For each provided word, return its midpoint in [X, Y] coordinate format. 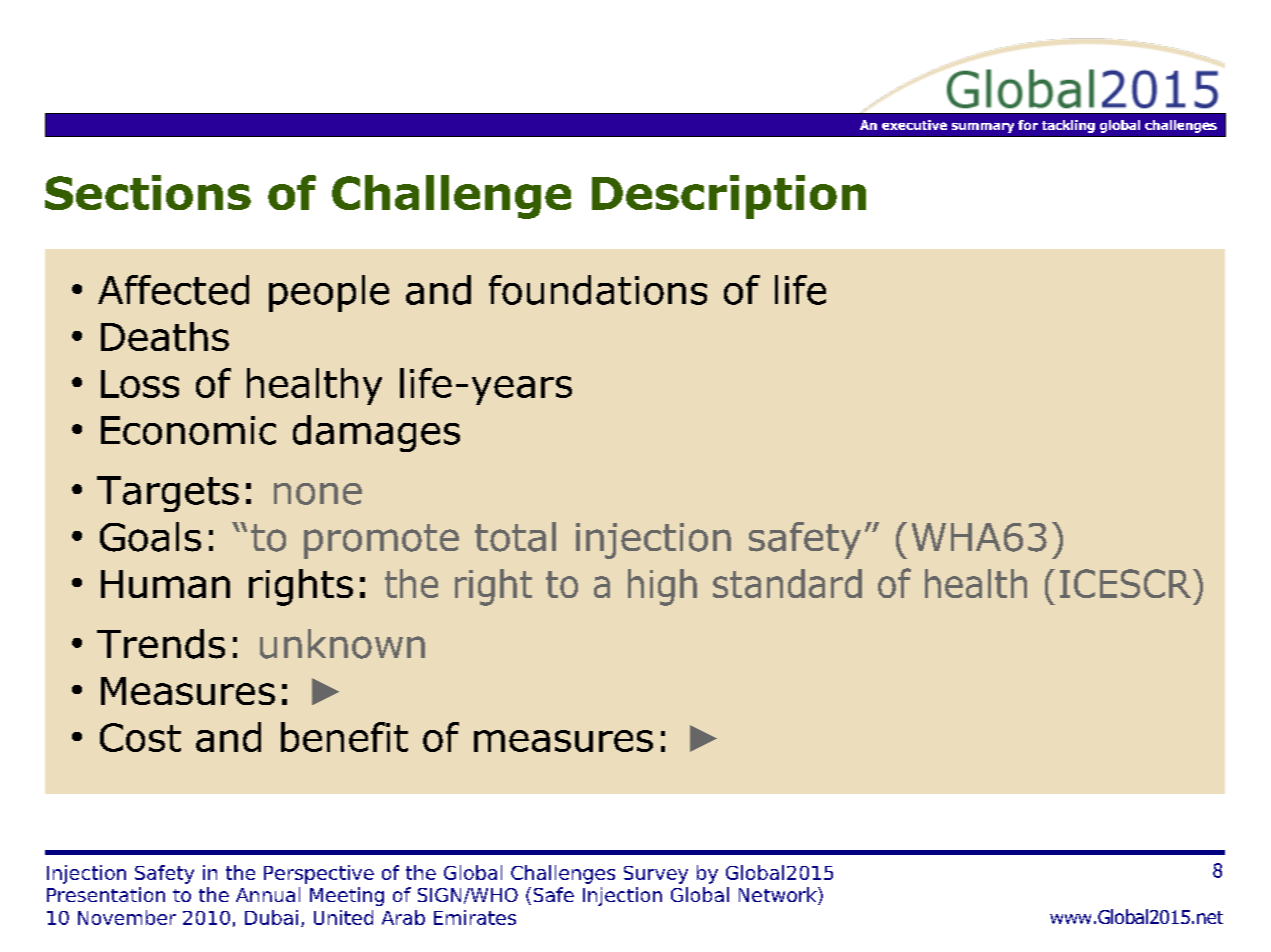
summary [983, 128]
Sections [148, 192]
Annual [268, 894]
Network [779, 896]
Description [729, 197]
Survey [656, 875]
